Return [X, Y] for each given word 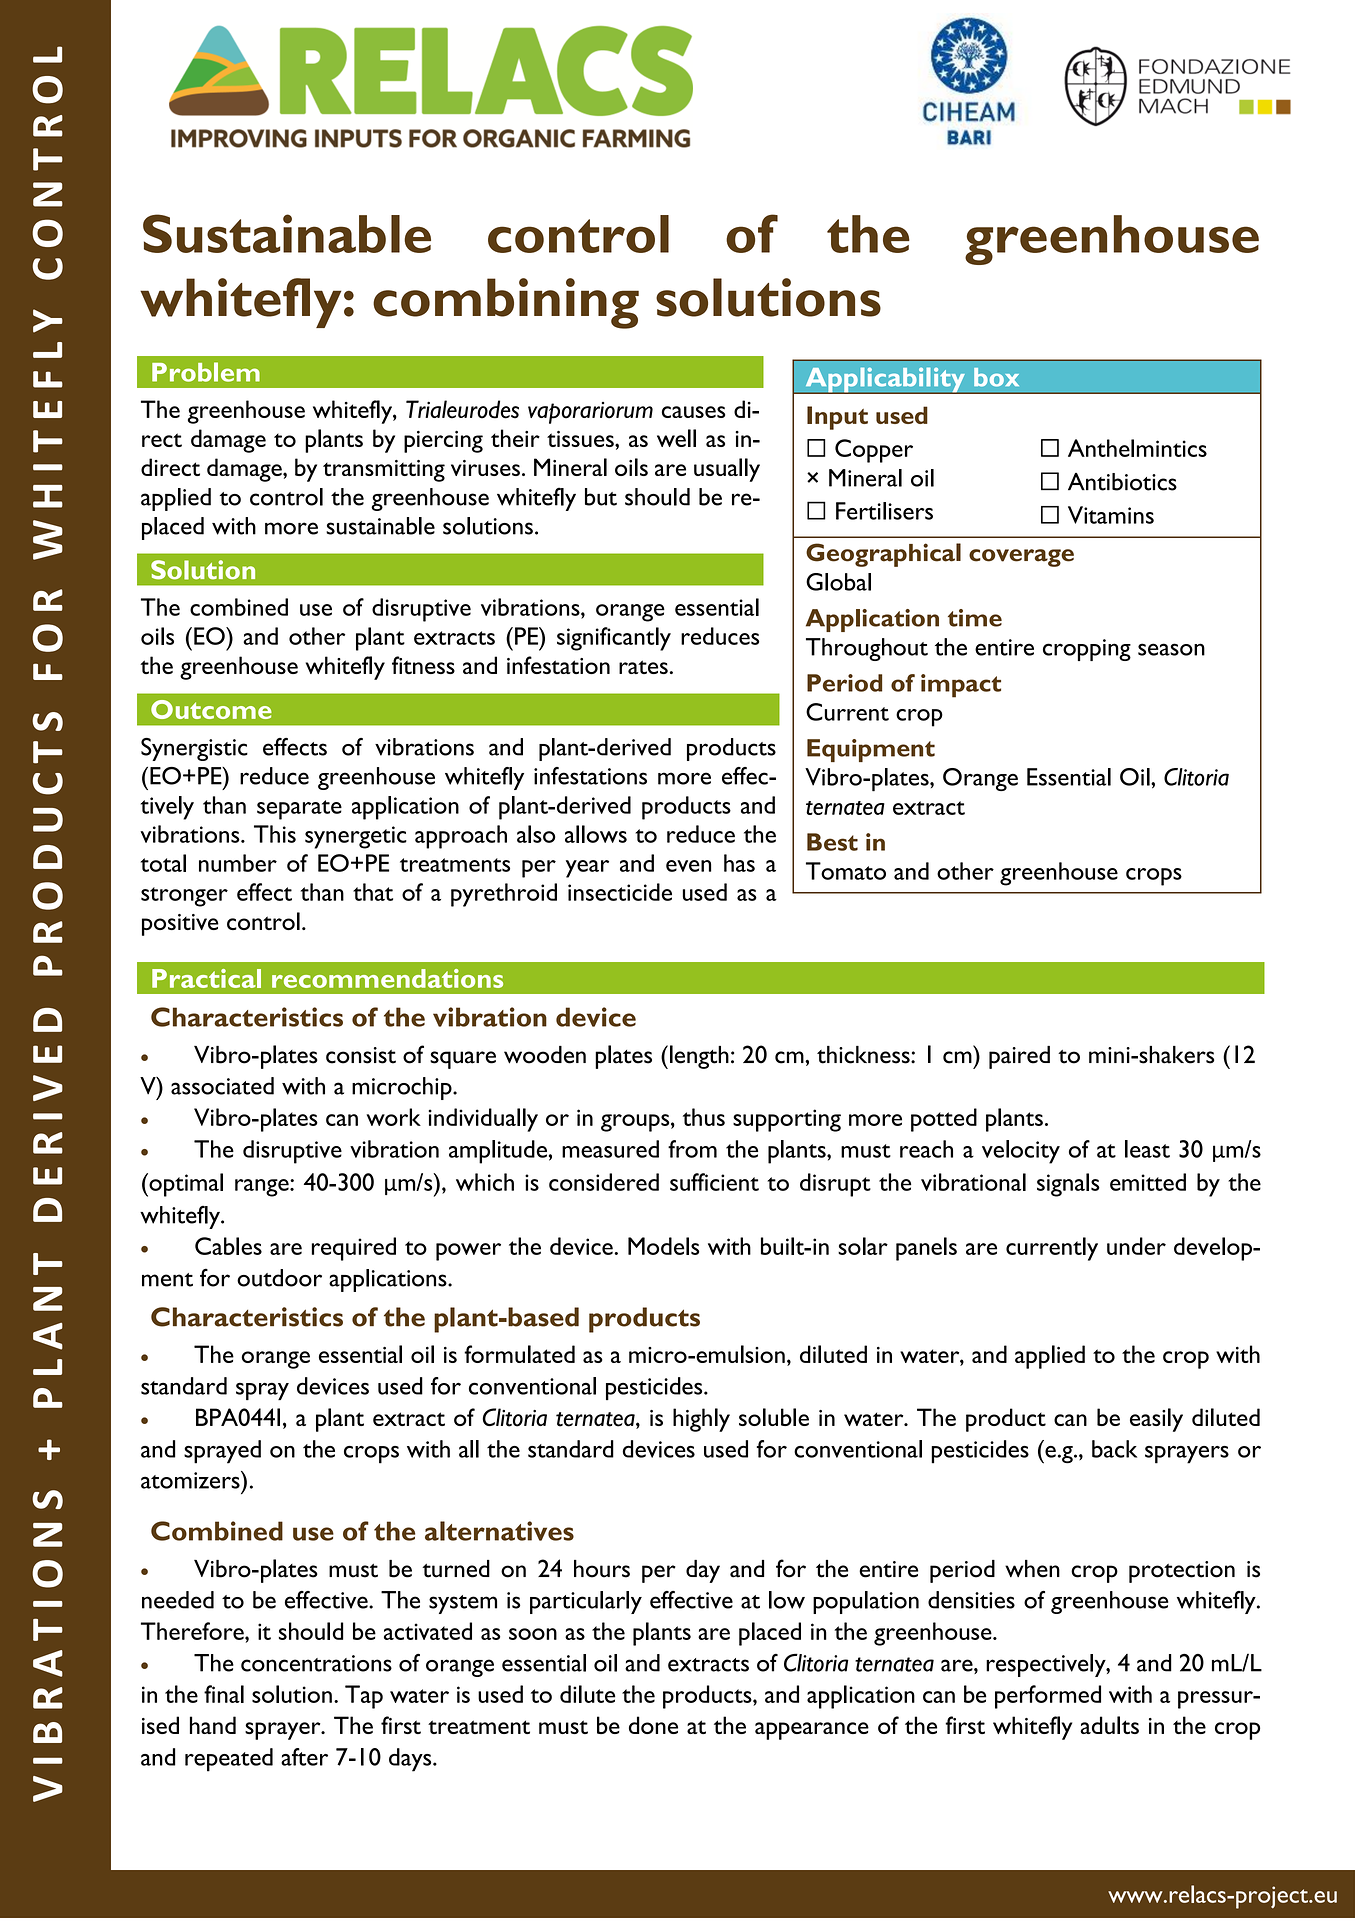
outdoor [279, 1278]
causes [693, 412]
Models [663, 1246]
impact [961, 686]
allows [596, 834]
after [304, 1757]
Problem [206, 372]
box [996, 377]
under [1136, 1246]
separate [299, 810]
